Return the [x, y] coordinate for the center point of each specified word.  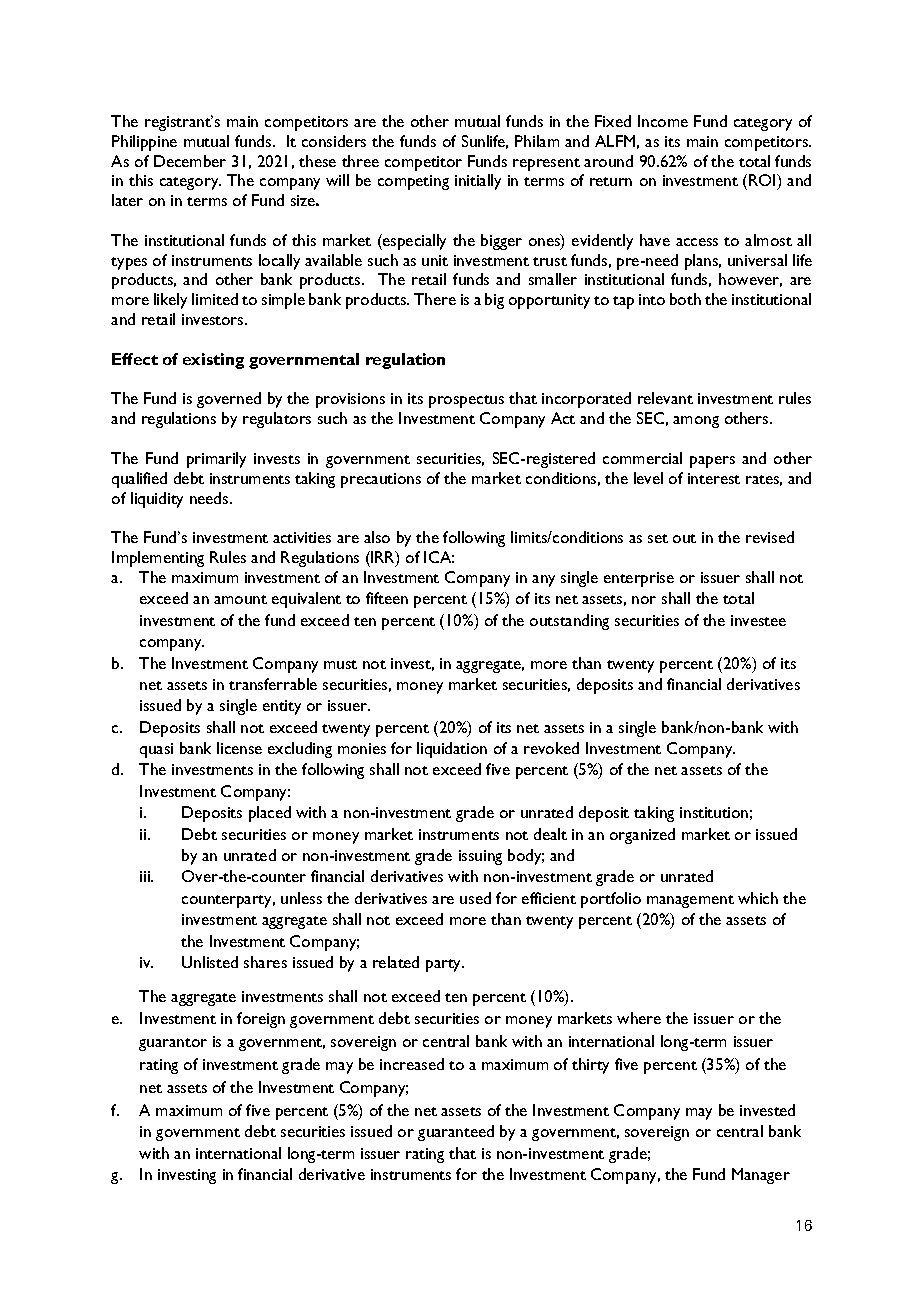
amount [240, 599]
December [190, 161]
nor [644, 600]
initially [478, 182]
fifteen [387, 598]
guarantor [173, 1044]
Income [663, 121]
